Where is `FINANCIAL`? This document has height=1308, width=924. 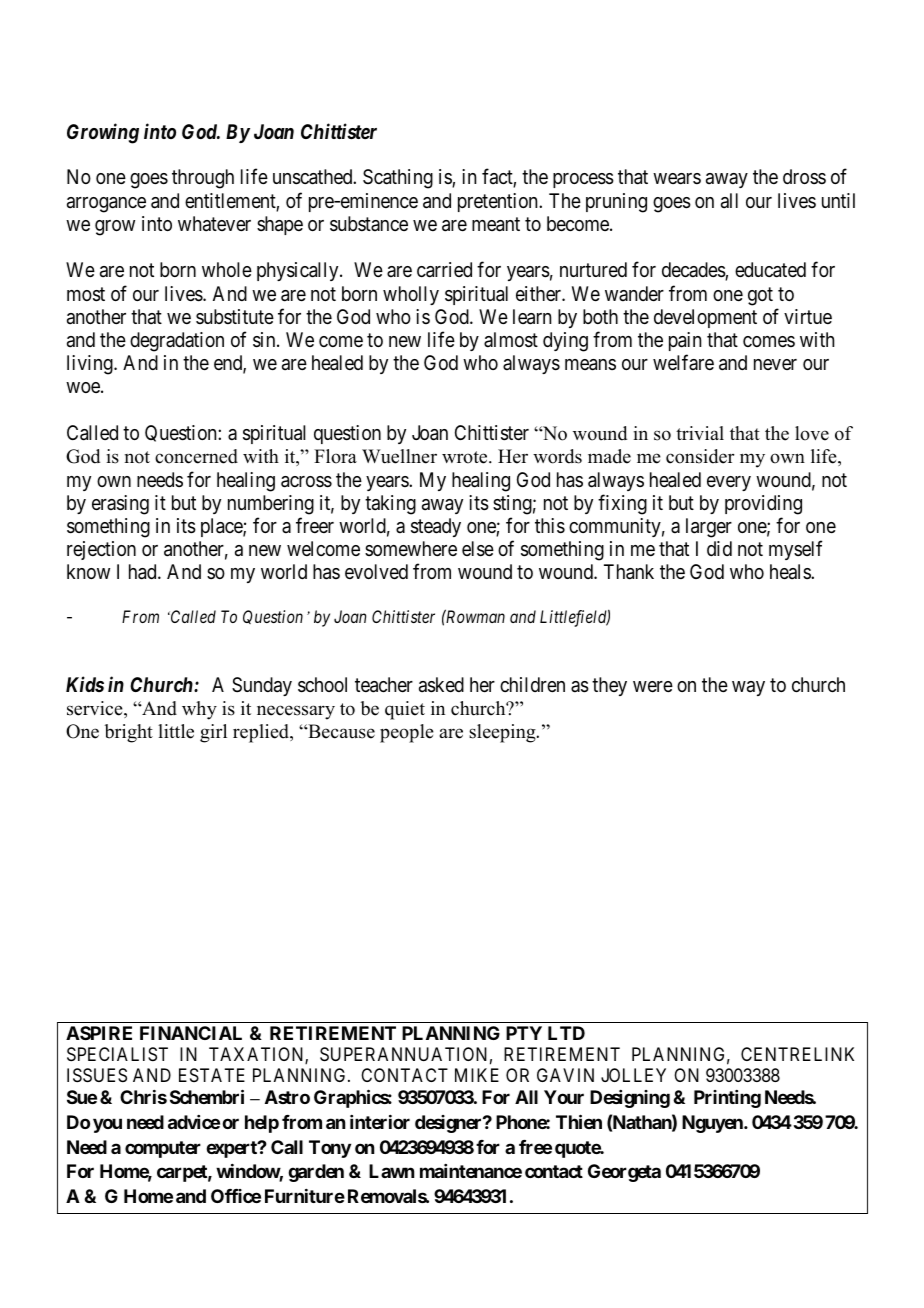 FINANCIAL is located at coordinates (191, 1033).
